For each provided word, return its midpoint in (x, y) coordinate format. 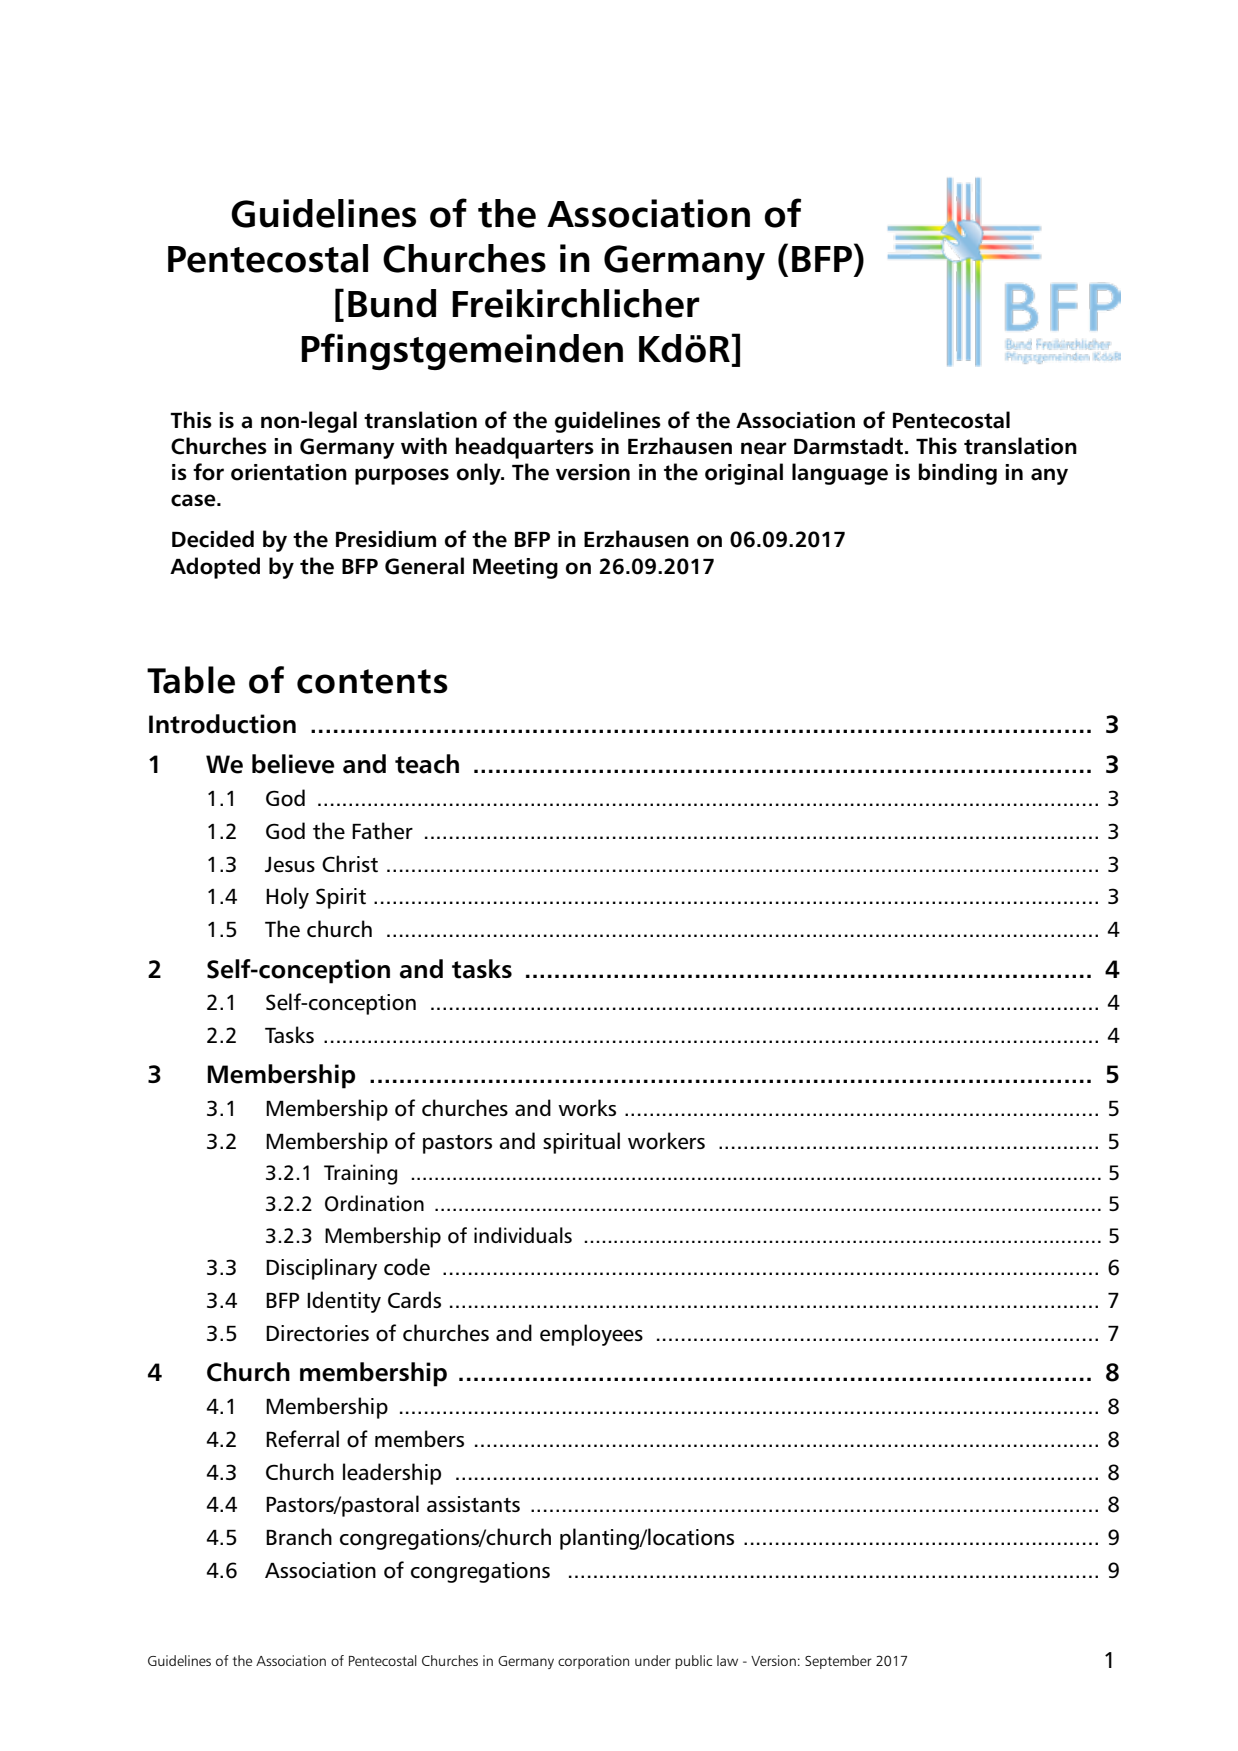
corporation (593, 1662)
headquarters (525, 448)
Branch (299, 1536)
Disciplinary (321, 1269)
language (840, 474)
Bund (392, 303)
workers (666, 1141)
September (838, 1662)
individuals (523, 1235)
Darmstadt (848, 446)
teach (427, 764)
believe (293, 764)
